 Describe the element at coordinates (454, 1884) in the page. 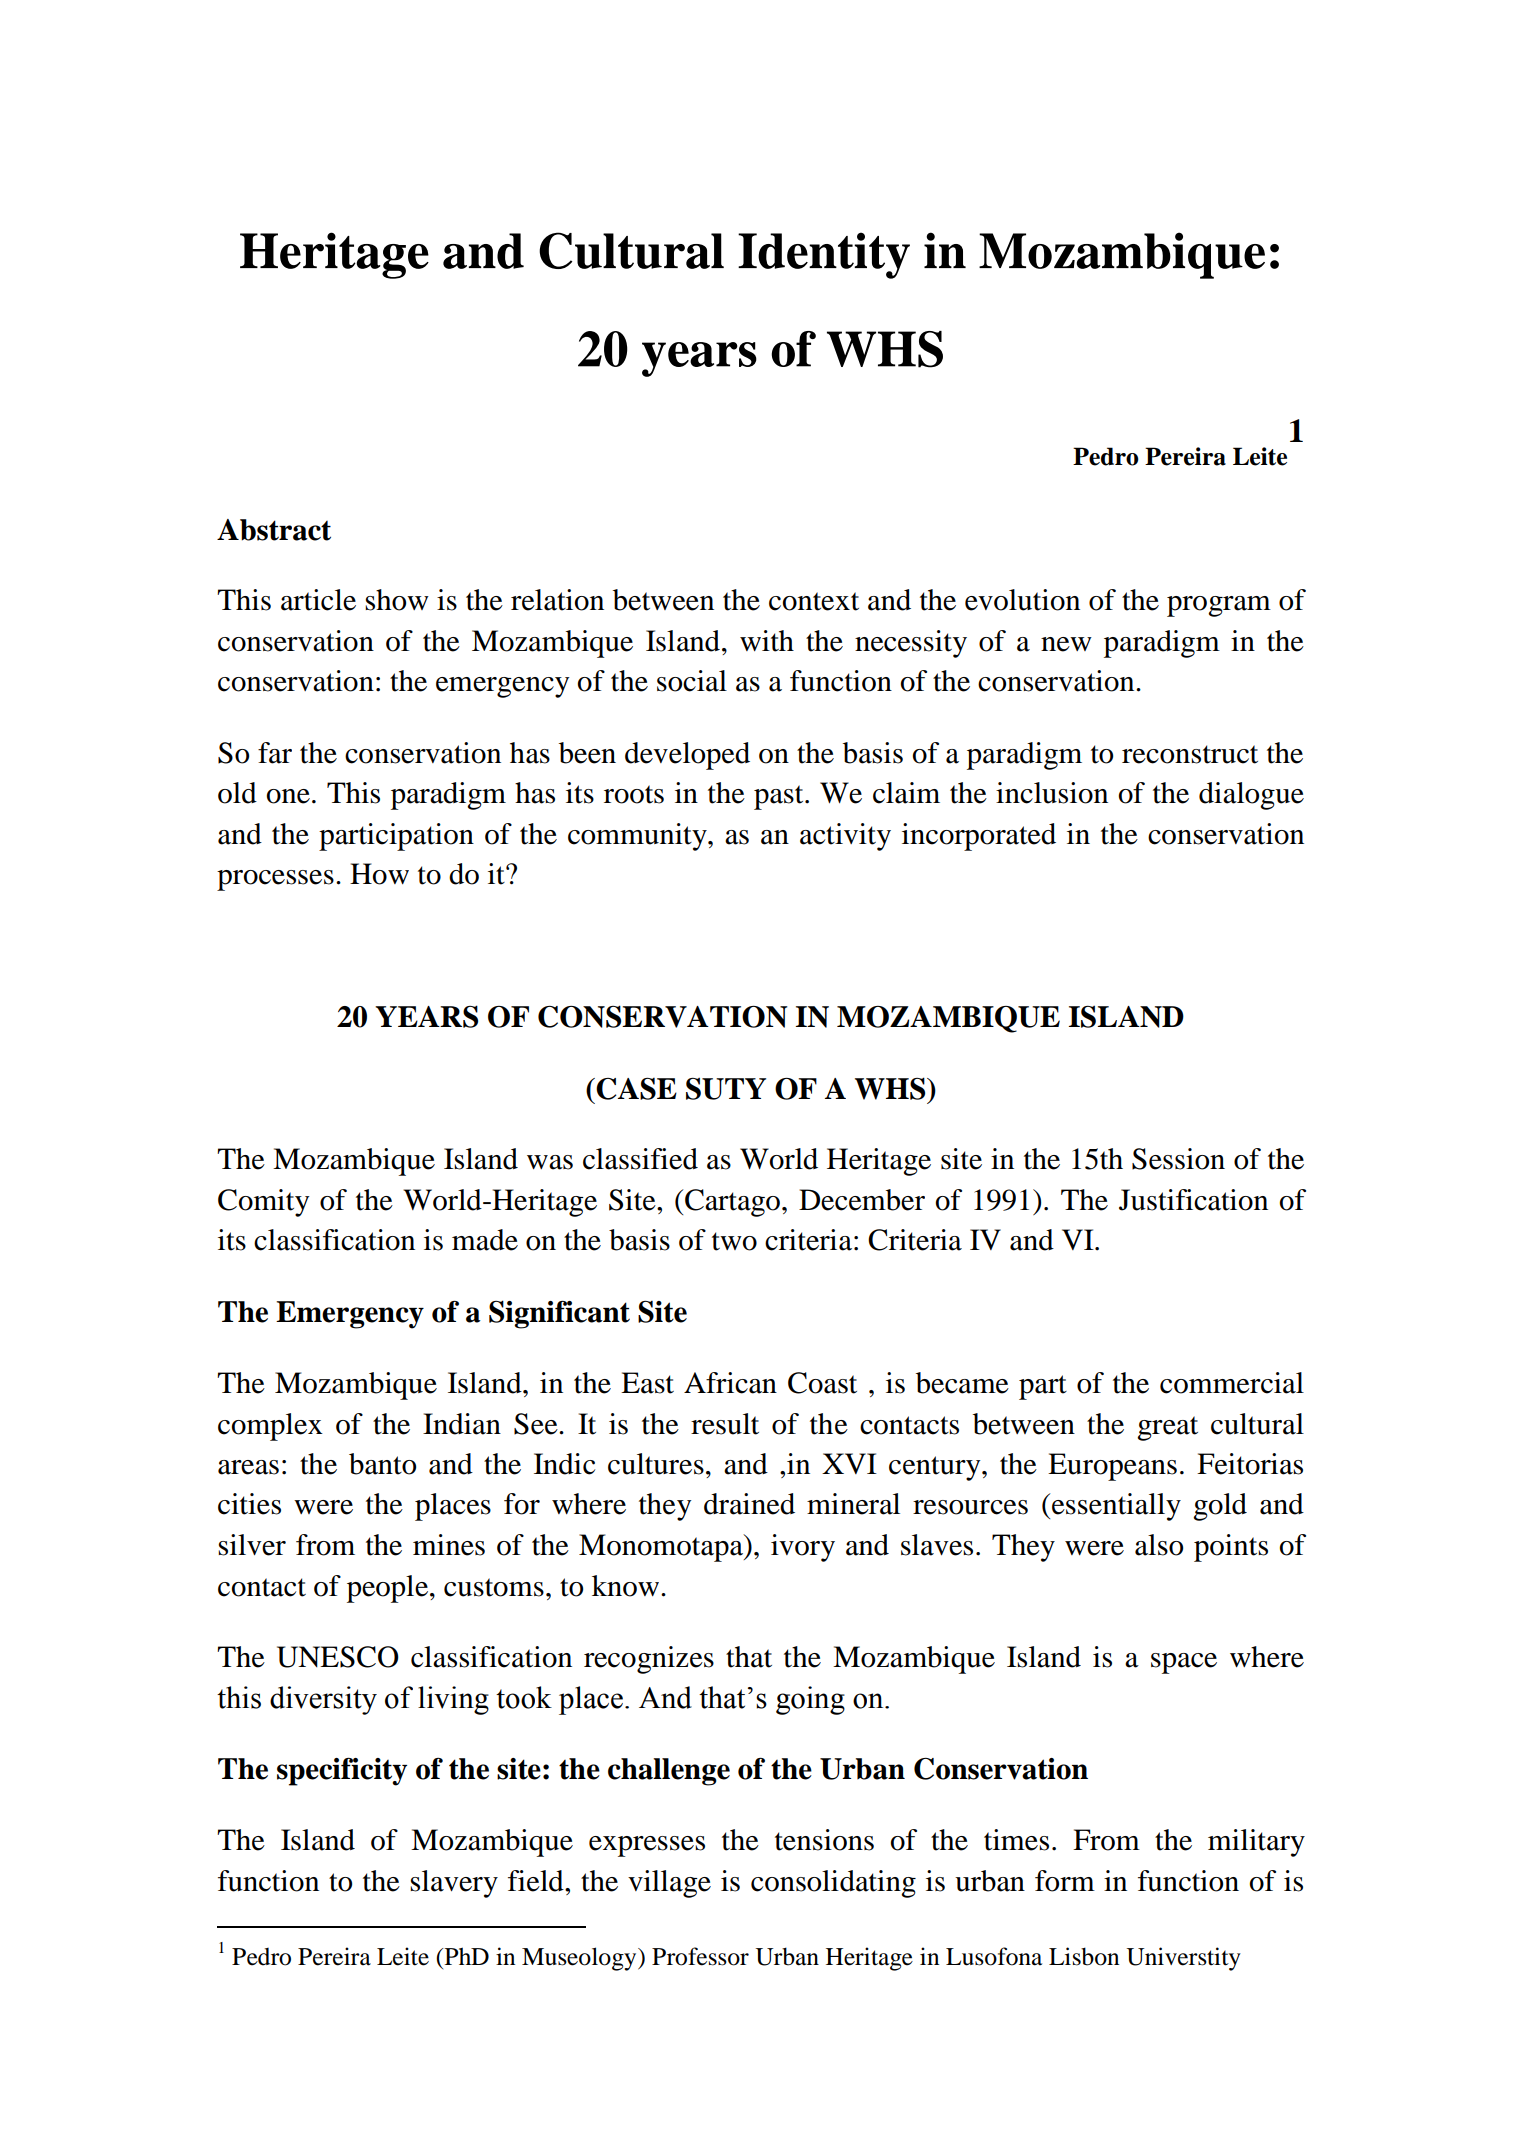

I see `slavery` at that location.
